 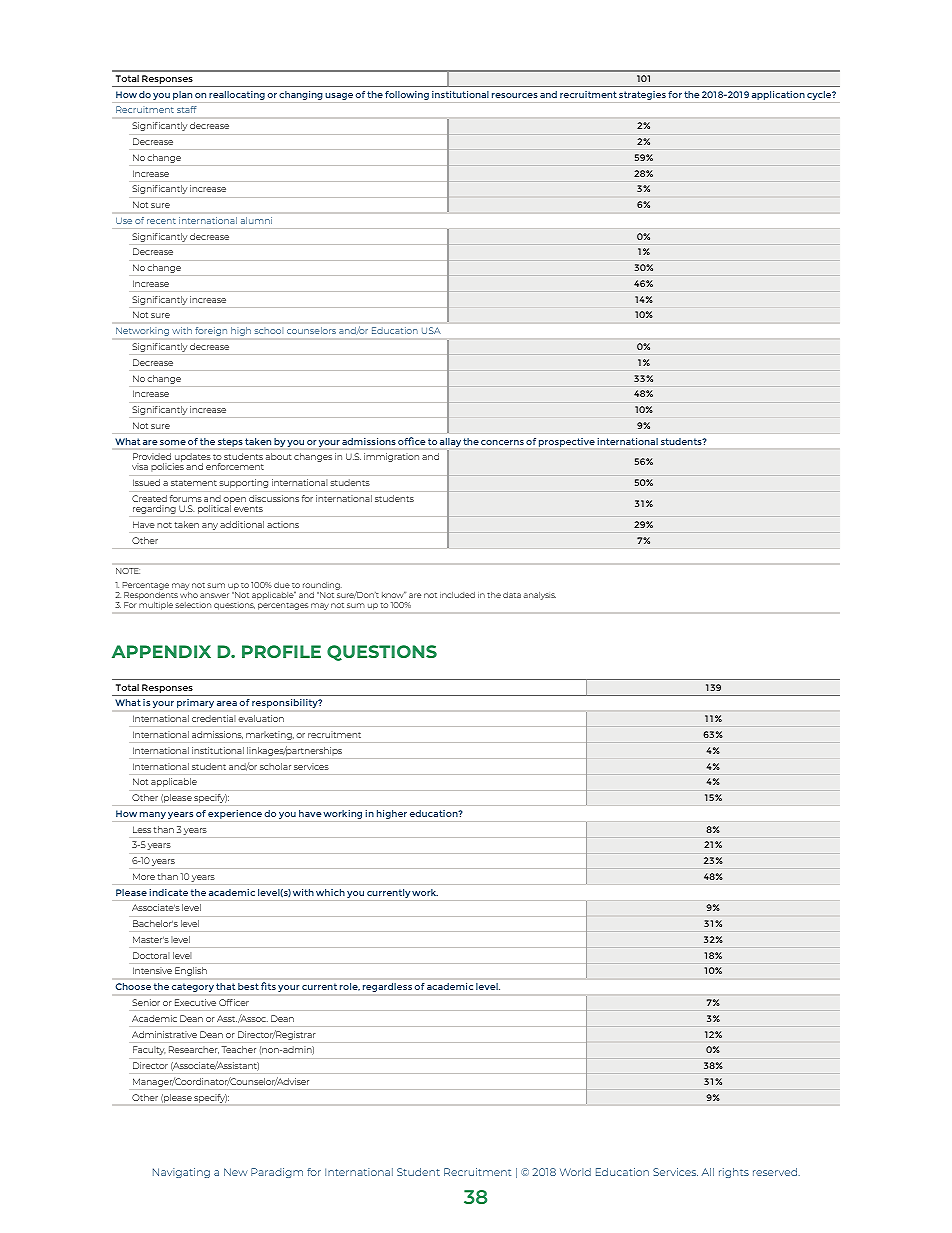 I want to click on included, so click(x=457, y=595).
